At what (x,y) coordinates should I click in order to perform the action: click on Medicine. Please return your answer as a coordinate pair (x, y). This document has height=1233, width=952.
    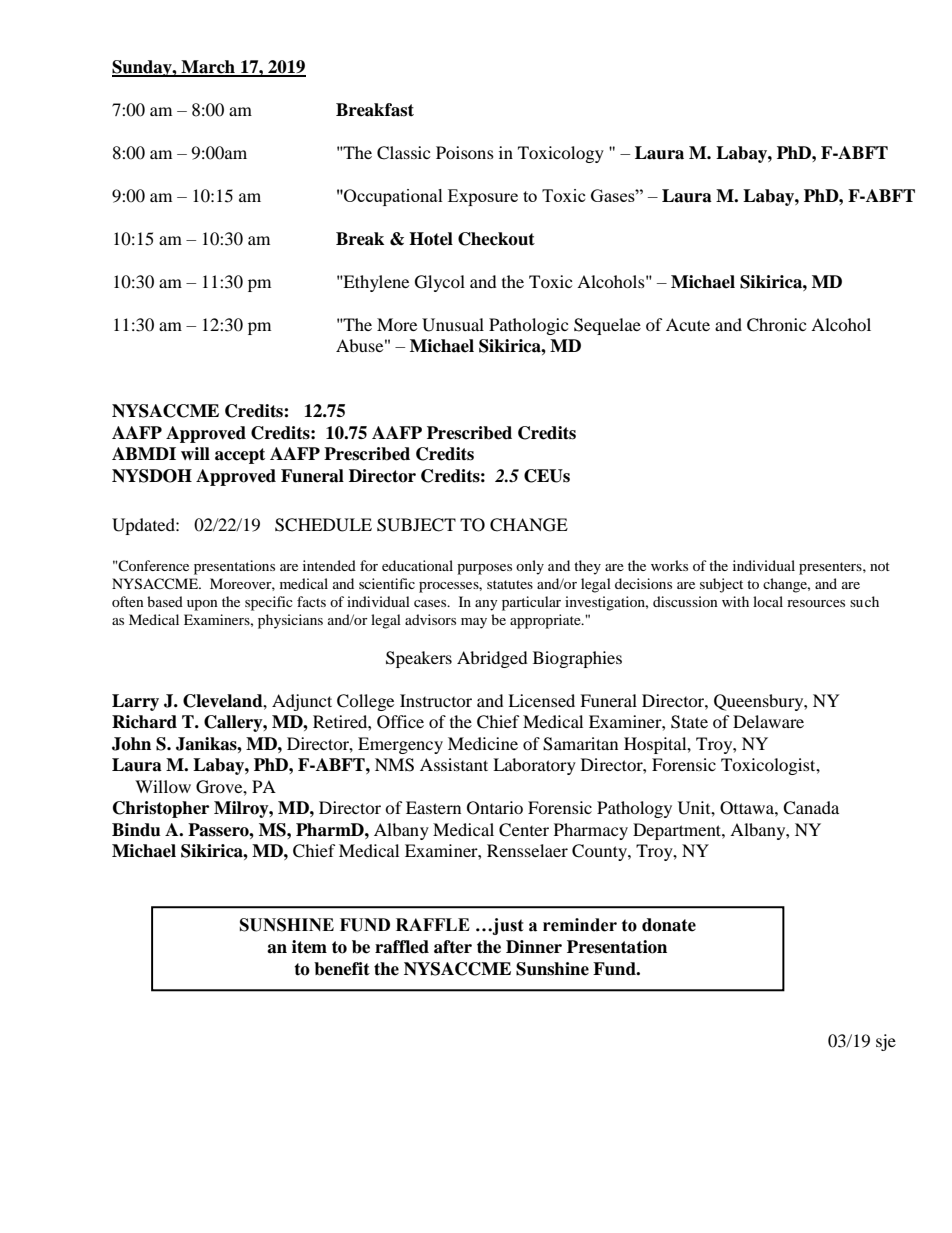
    Looking at the image, I should click on (483, 743).
